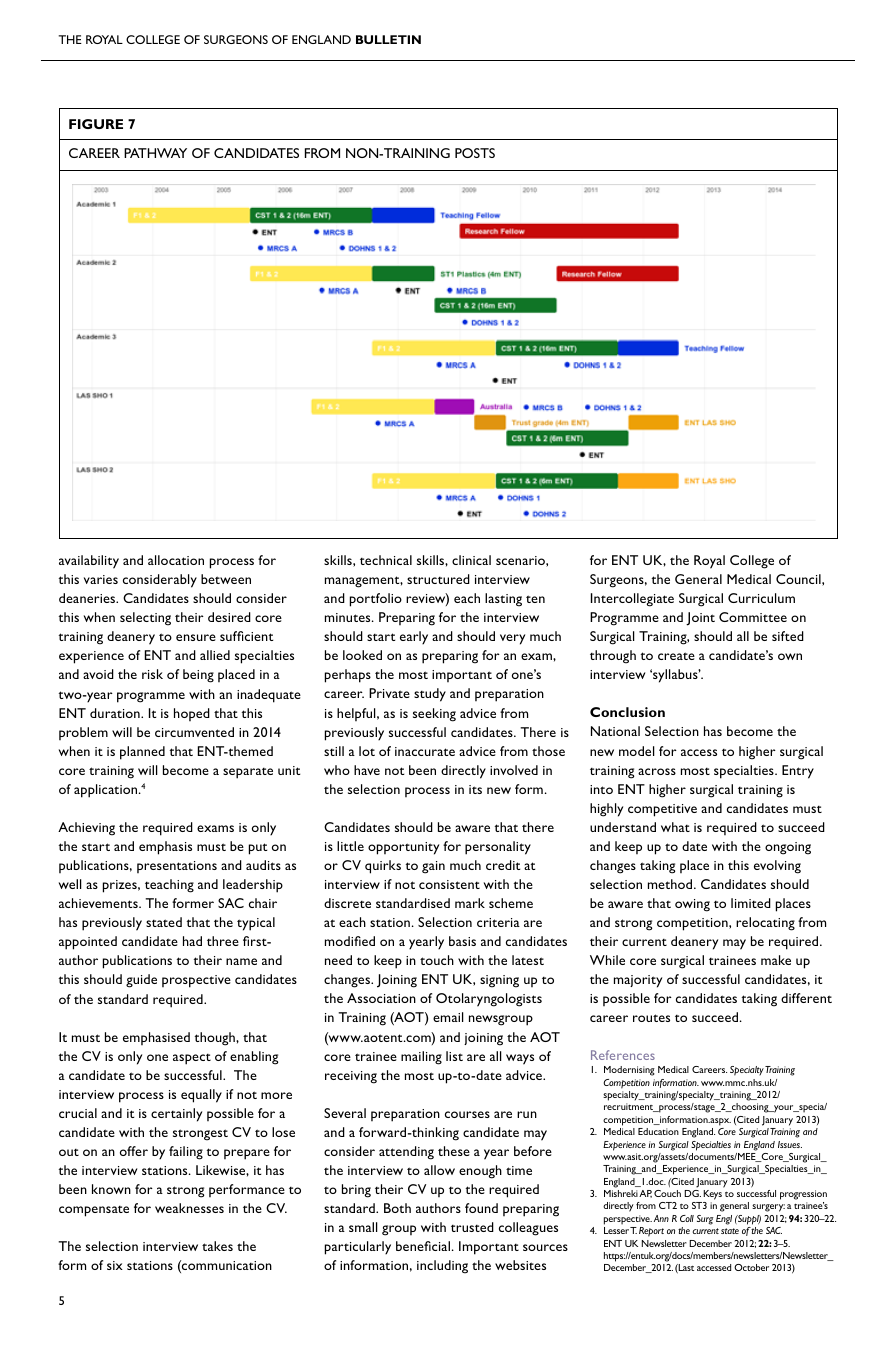  I want to click on Curriculum, so click(761, 598).
